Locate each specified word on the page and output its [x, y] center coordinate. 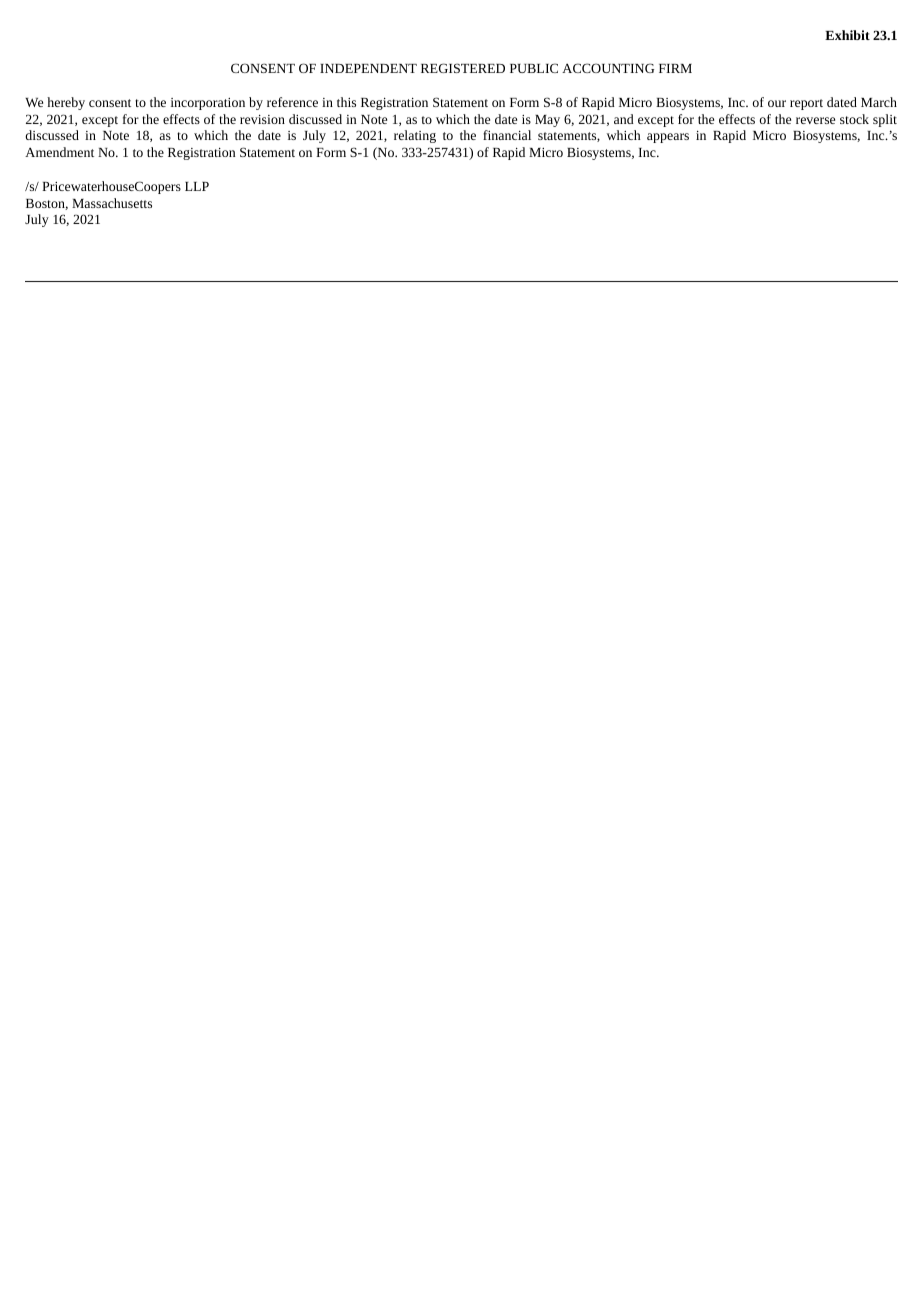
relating [415, 136]
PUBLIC [534, 68]
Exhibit [847, 35]
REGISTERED [463, 68]
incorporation [208, 104]
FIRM [675, 68]
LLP [197, 186]
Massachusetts [112, 203]
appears [668, 138]
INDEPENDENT [368, 68]
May [547, 121]
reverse [815, 120]
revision [262, 119]
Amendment [59, 152]
